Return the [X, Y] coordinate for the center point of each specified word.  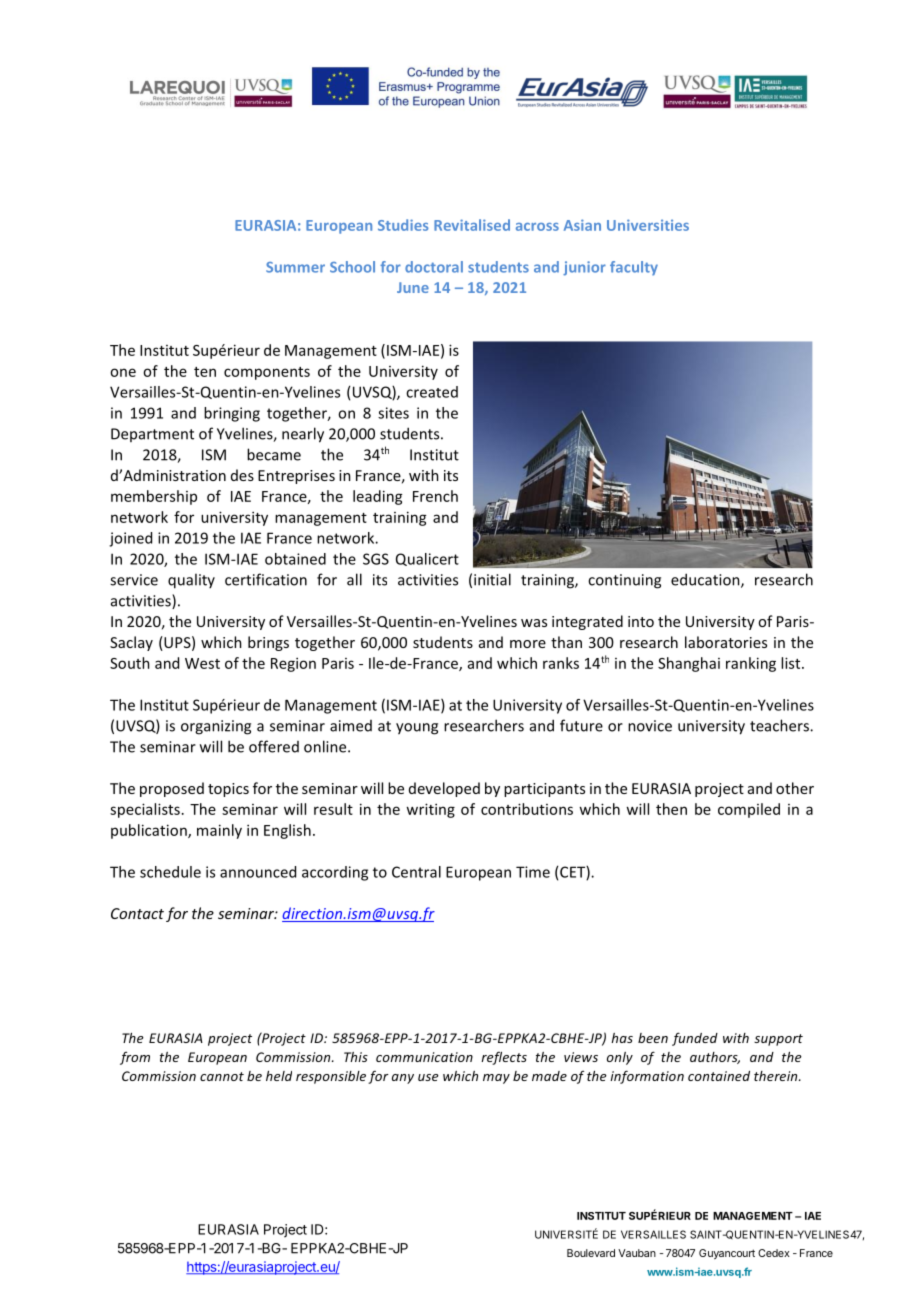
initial [492, 579]
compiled [749, 810]
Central [416, 872]
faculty [634, 268]
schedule [170, 872]
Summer [295, 267]
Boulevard [591, 1253]
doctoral [434, 267]
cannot [222, 1076]
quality [191, 581]
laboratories [726, 642]
